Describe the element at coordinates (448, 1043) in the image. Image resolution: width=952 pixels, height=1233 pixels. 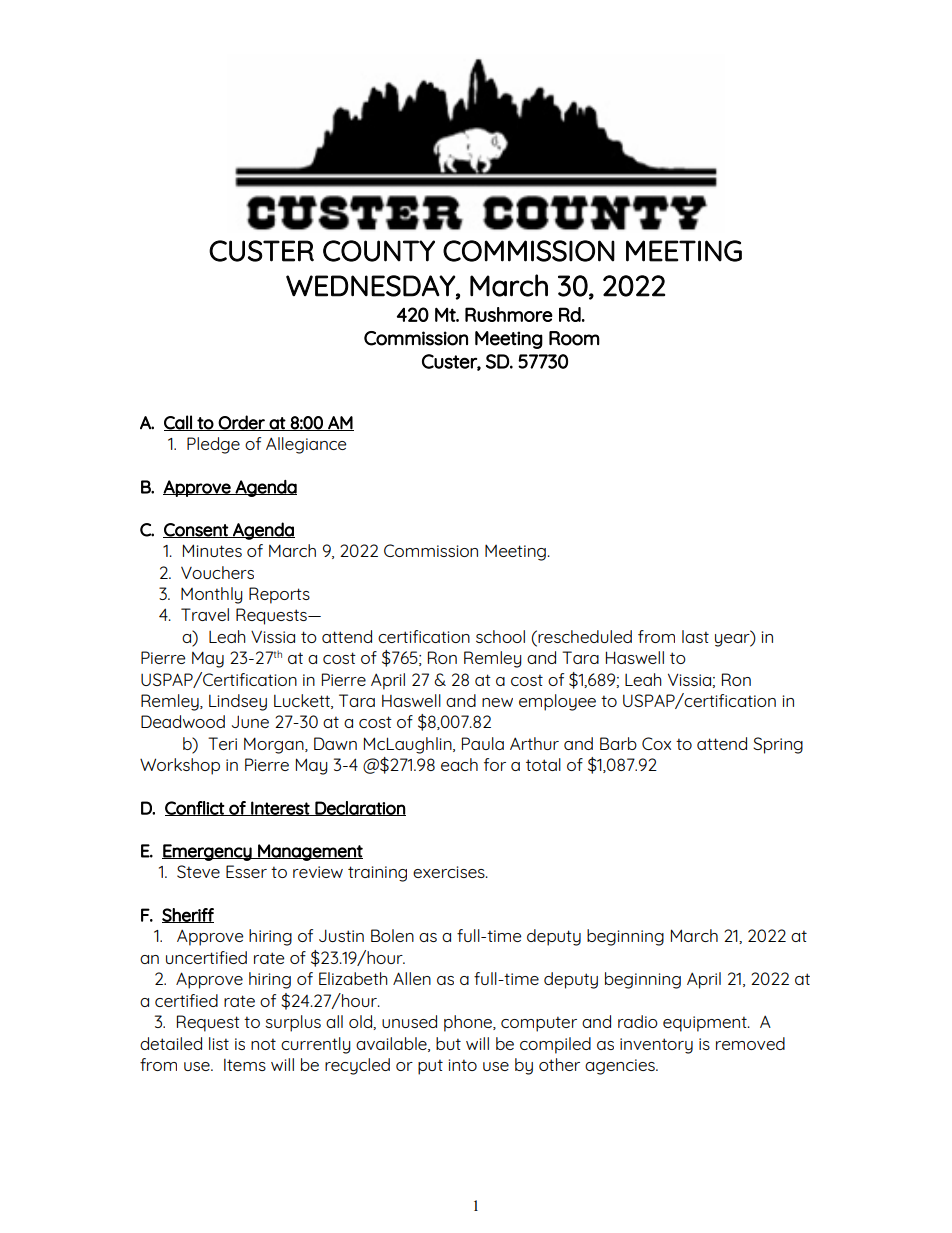
I see `but` at that location.
